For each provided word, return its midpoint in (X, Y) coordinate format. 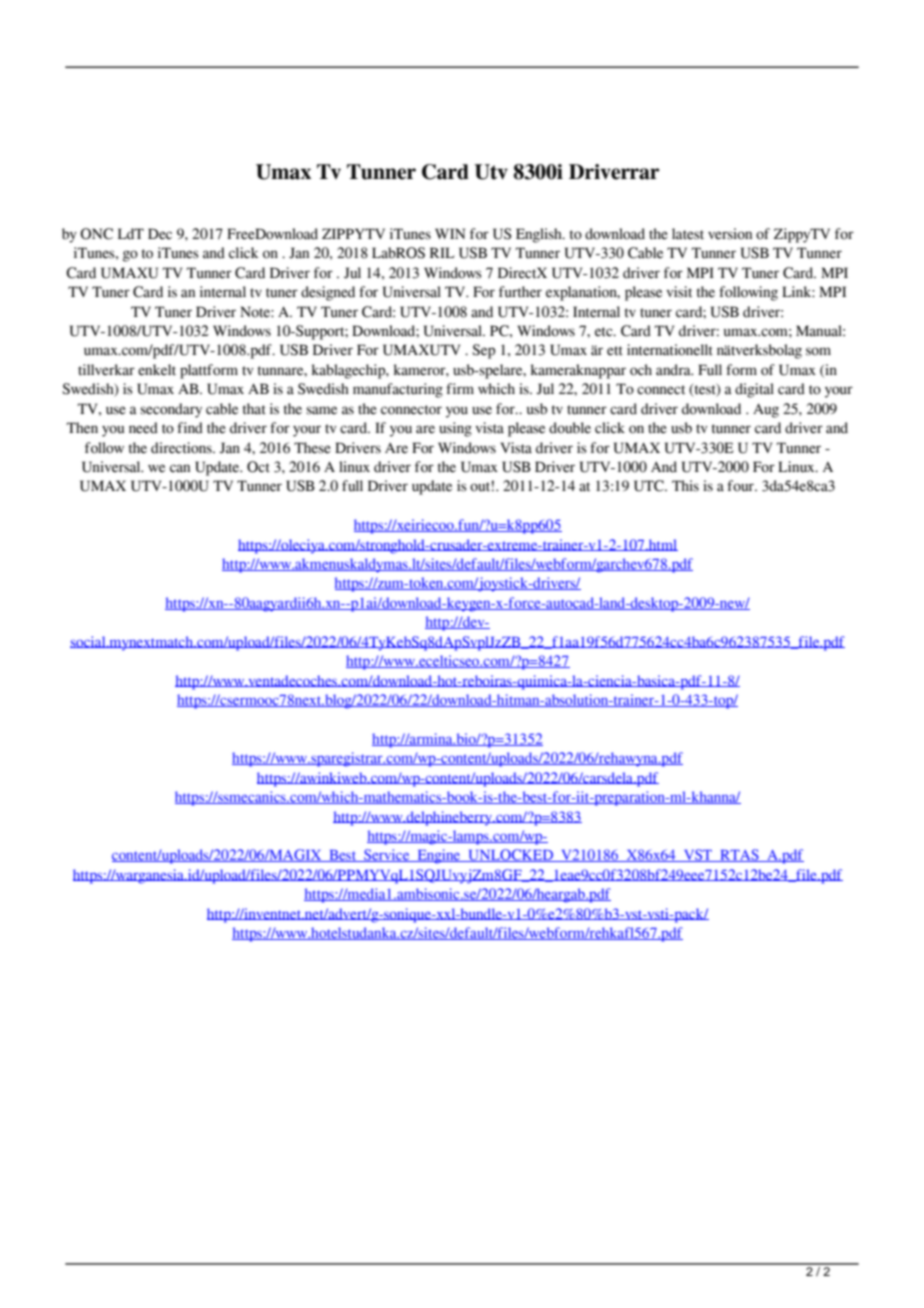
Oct (258, 467)
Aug (766, 410)
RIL (442, 252)
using (455, 429)
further (520, 292)
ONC (96, 234)
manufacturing (398, 390)
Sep (483, 351)
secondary (171, 410)
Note (256, 312)
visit (679, 292)
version (730, 234)
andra (674, 370)
